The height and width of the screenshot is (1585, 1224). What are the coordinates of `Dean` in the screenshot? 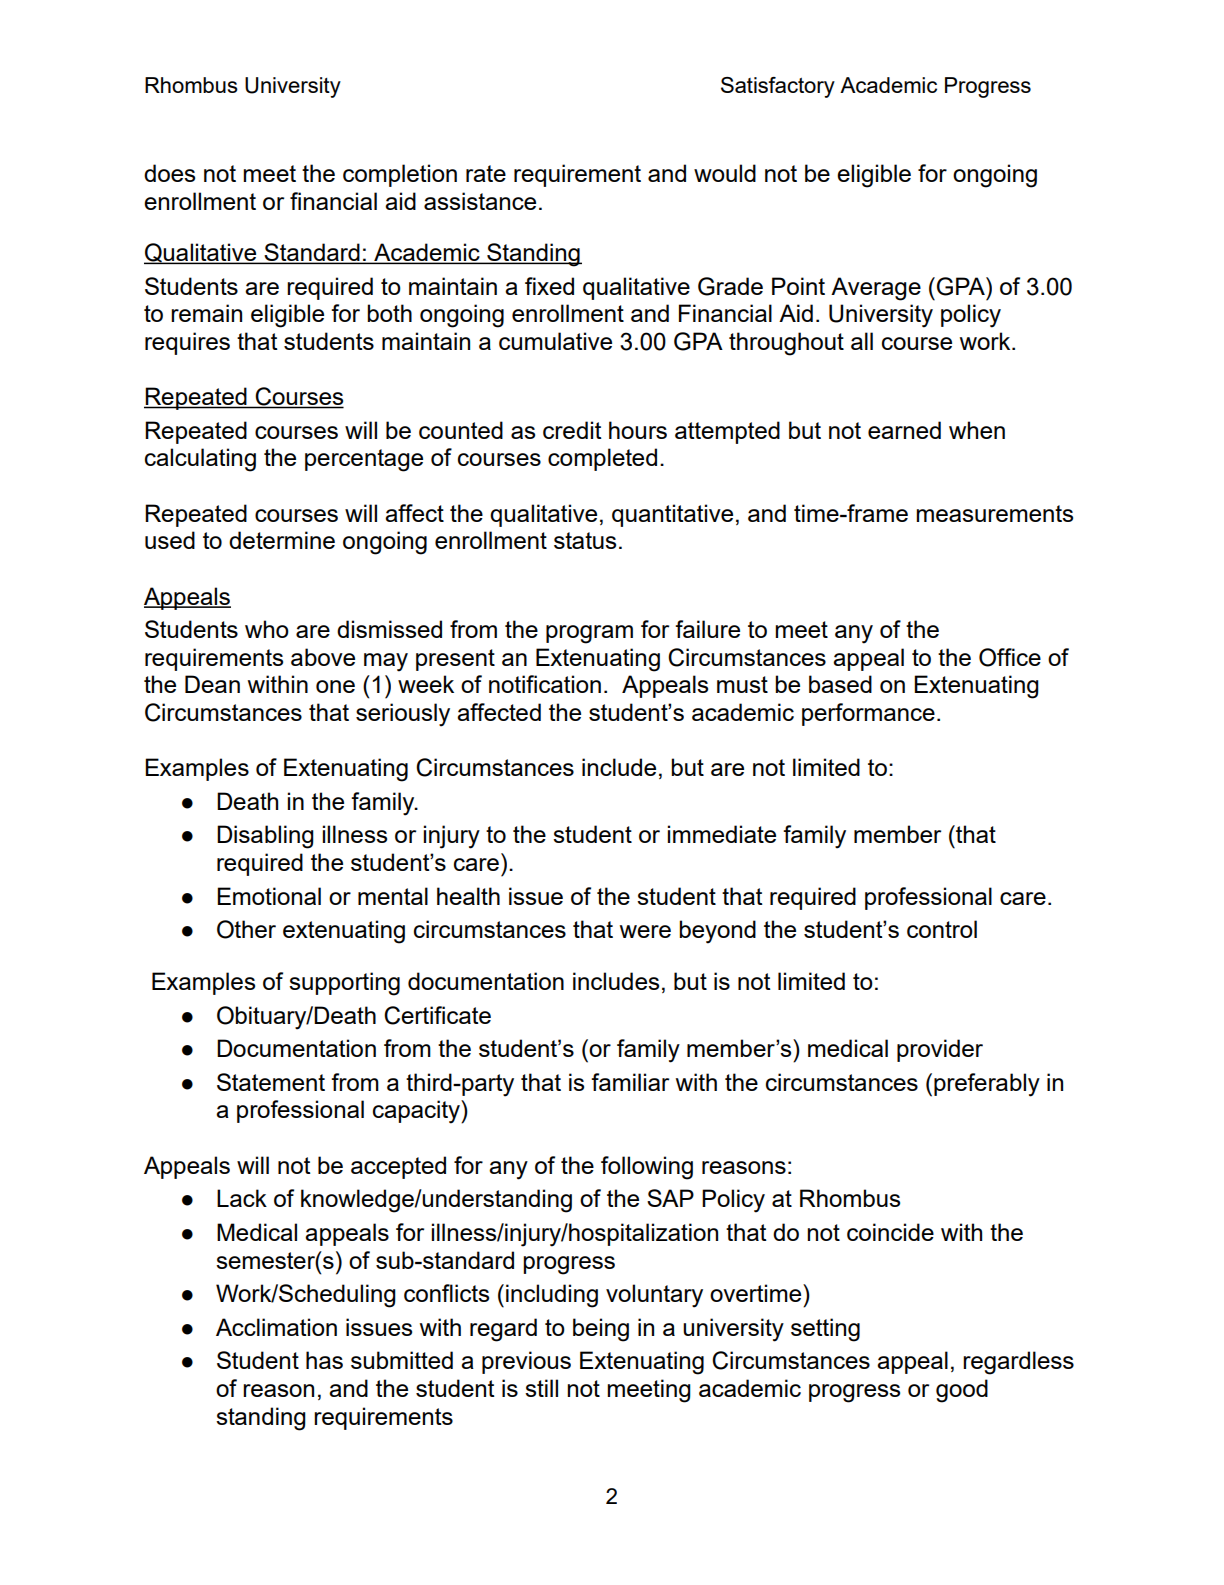 It's located at (212, 684).
